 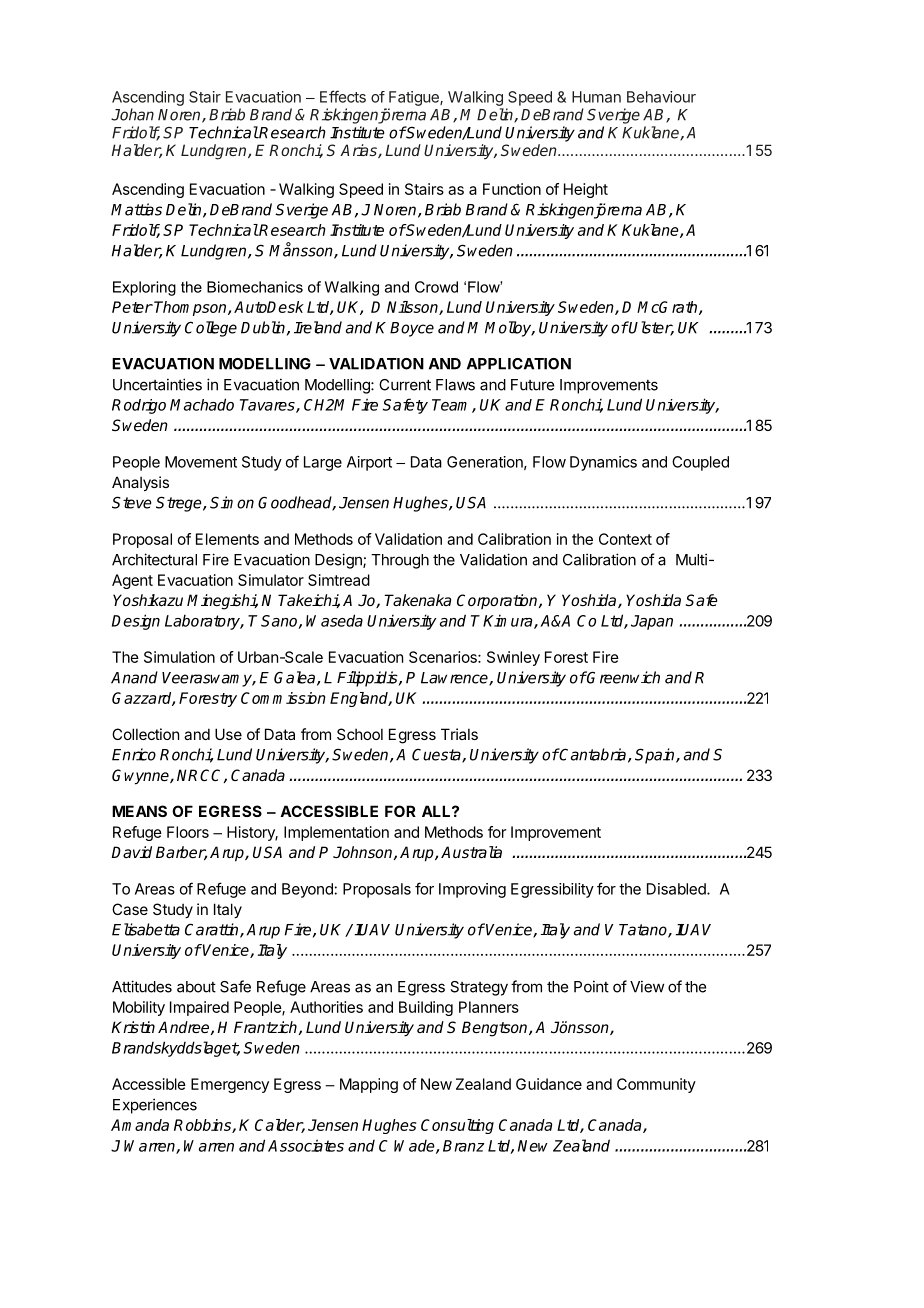 What do you see at coordinates (400, 561) in the document?
I see `Through` at bounding box center [400, 561].
